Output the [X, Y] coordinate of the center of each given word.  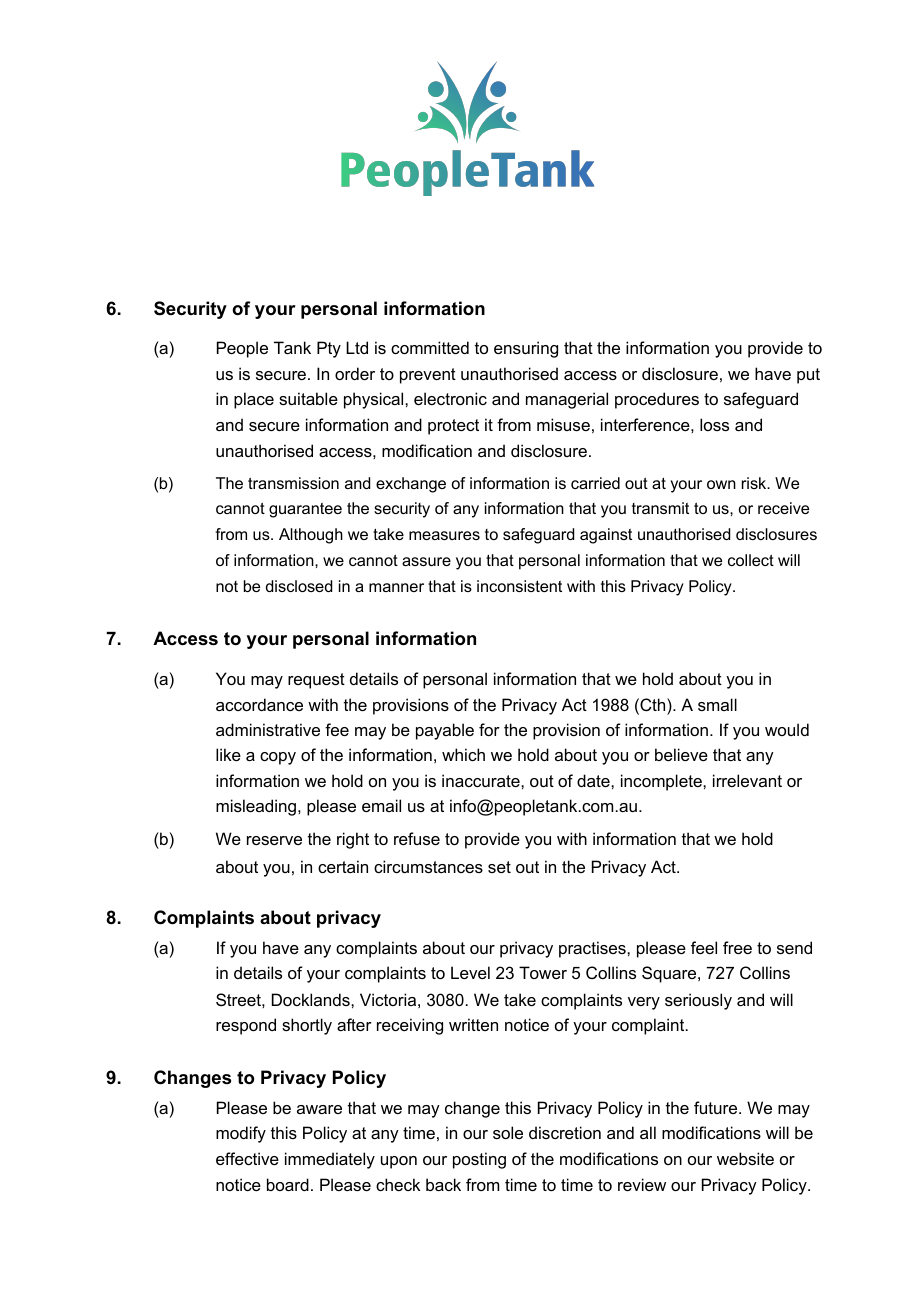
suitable [308, 398]
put [808, 376]
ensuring [526, 349]
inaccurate [482, 780]
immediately [330, 1160]
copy [278, 758]
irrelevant [747, 780]
